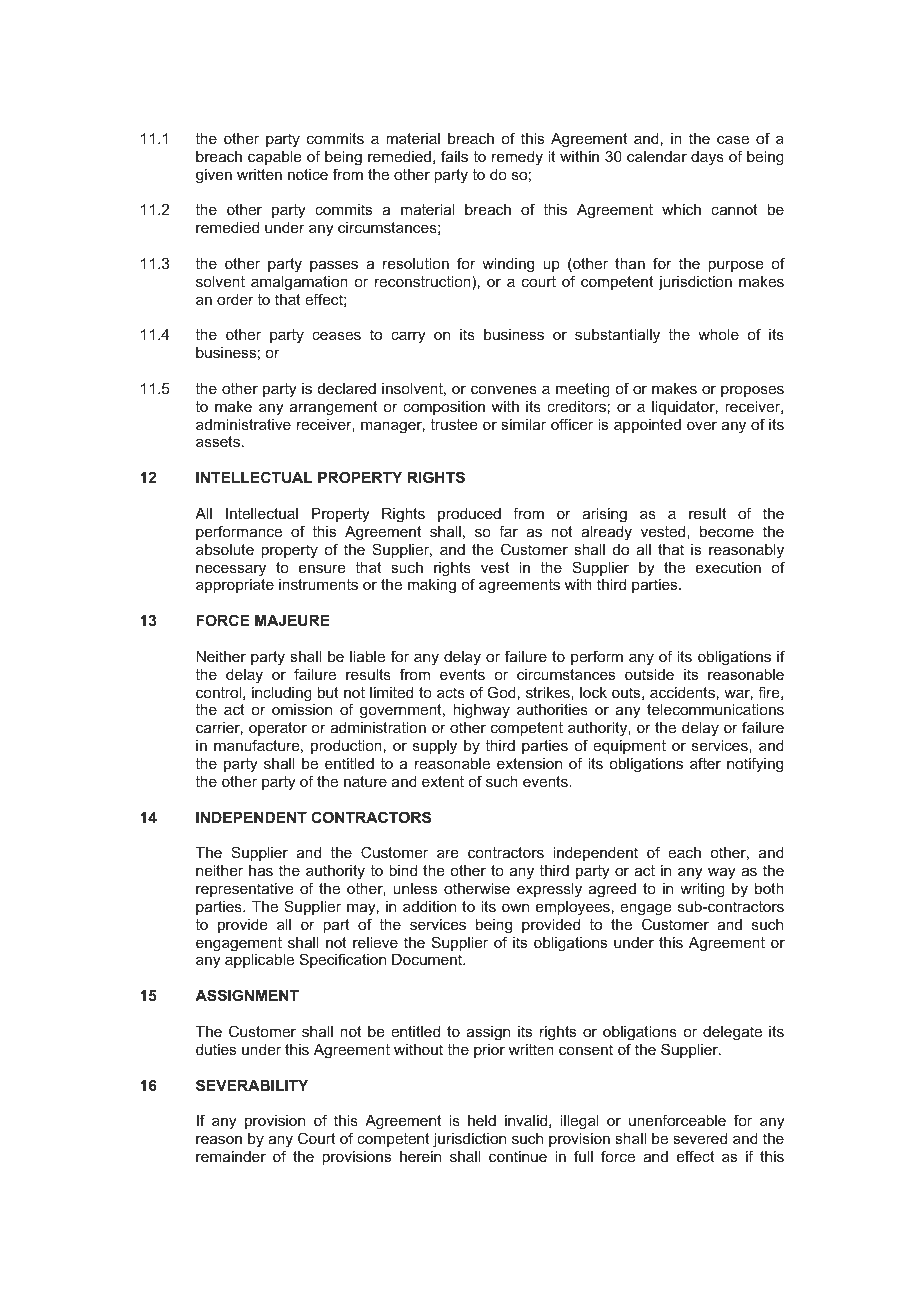  What do you see at coordinates (705, 763) in the page?
I see `after` at bounding box center [705, 763].
